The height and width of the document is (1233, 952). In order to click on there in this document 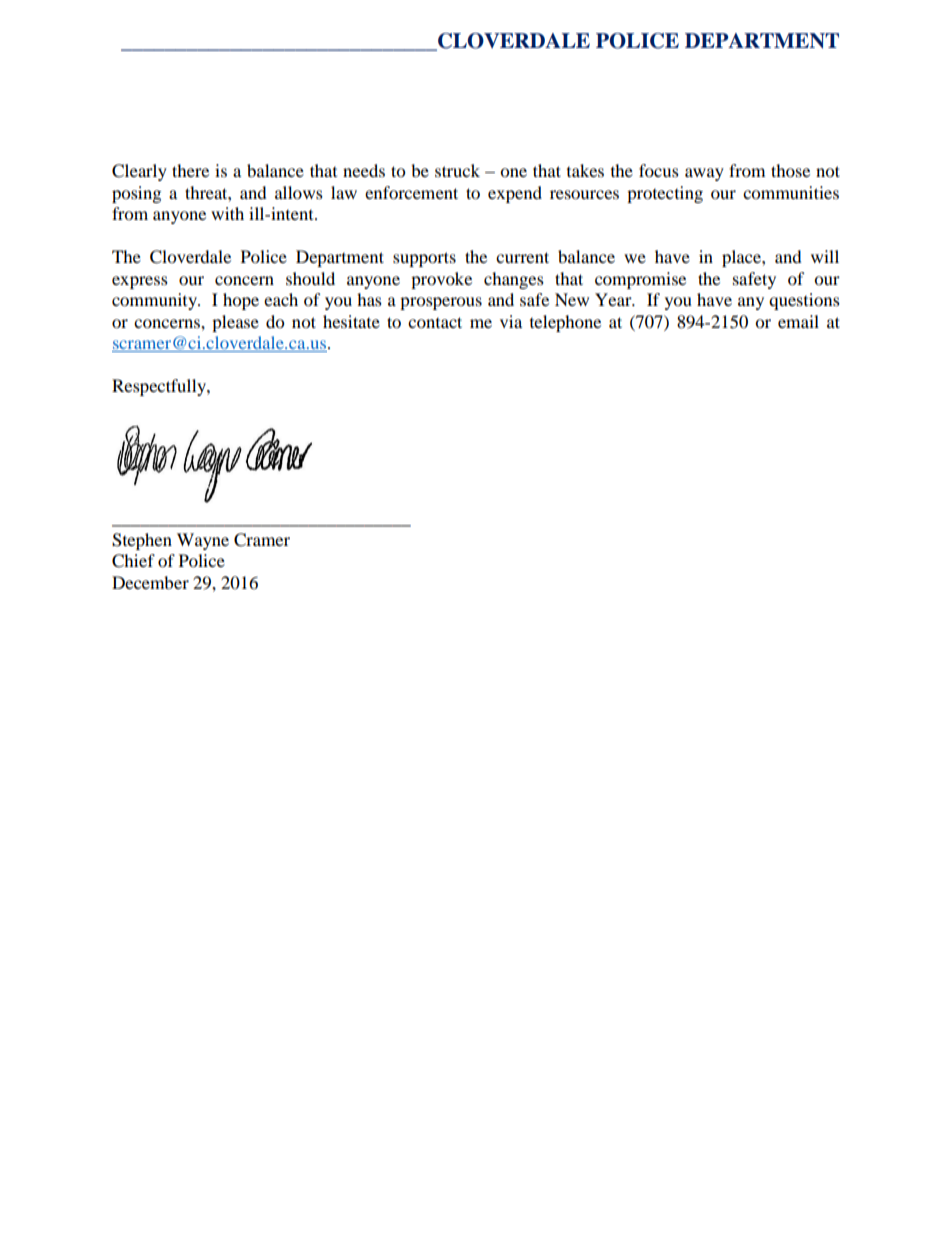, I will do `click(190, 170)`.
